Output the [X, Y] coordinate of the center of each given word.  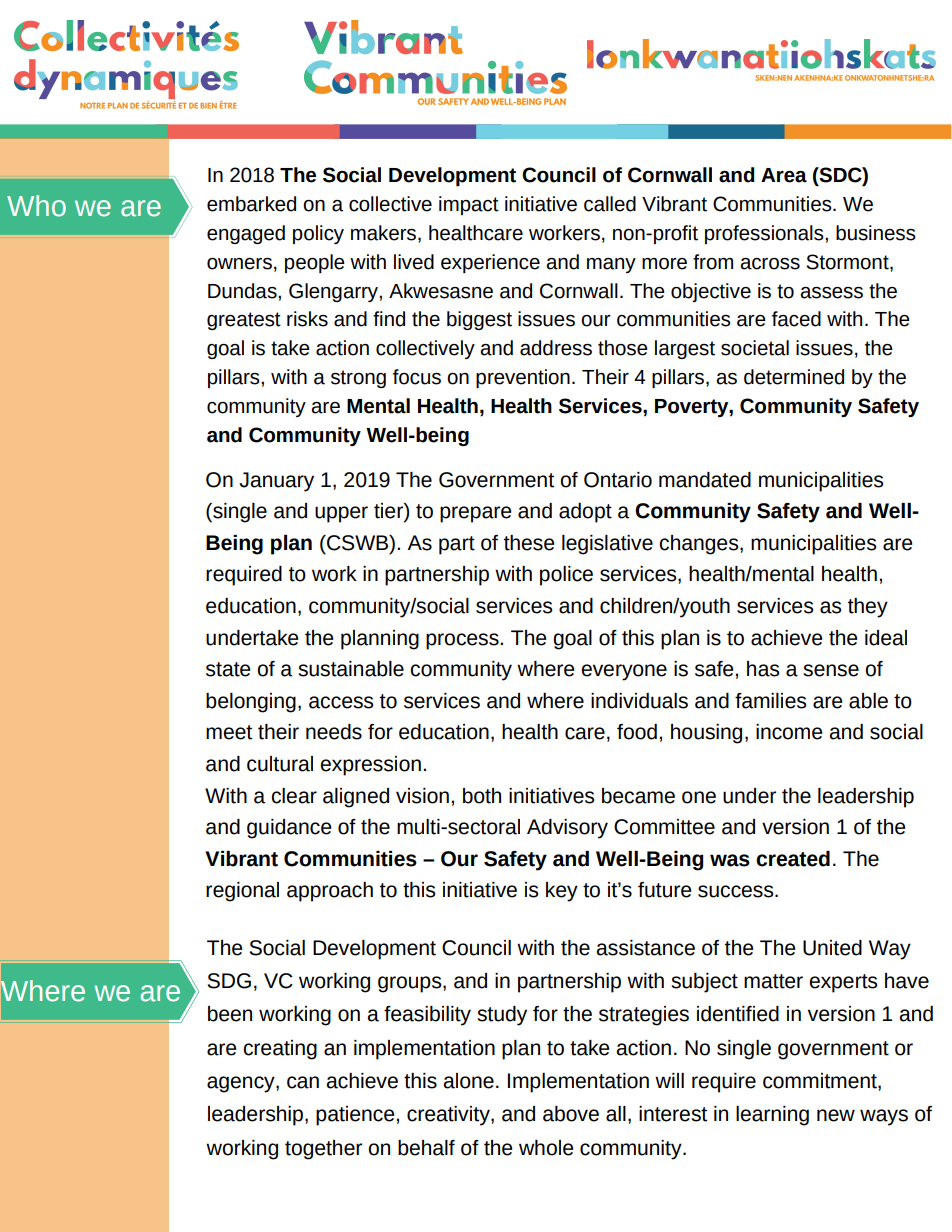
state [228, 669]
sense [831, 670]
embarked [251, 204]
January [276, 482]
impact [469, 205]
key [562, 892]
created [793, 859]
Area [784, 175]
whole [546, 1148]
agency [242, 1084]
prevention [523, 378]
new [836, 1115]
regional [242, 892]
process [463, 641]
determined [794, 377]
